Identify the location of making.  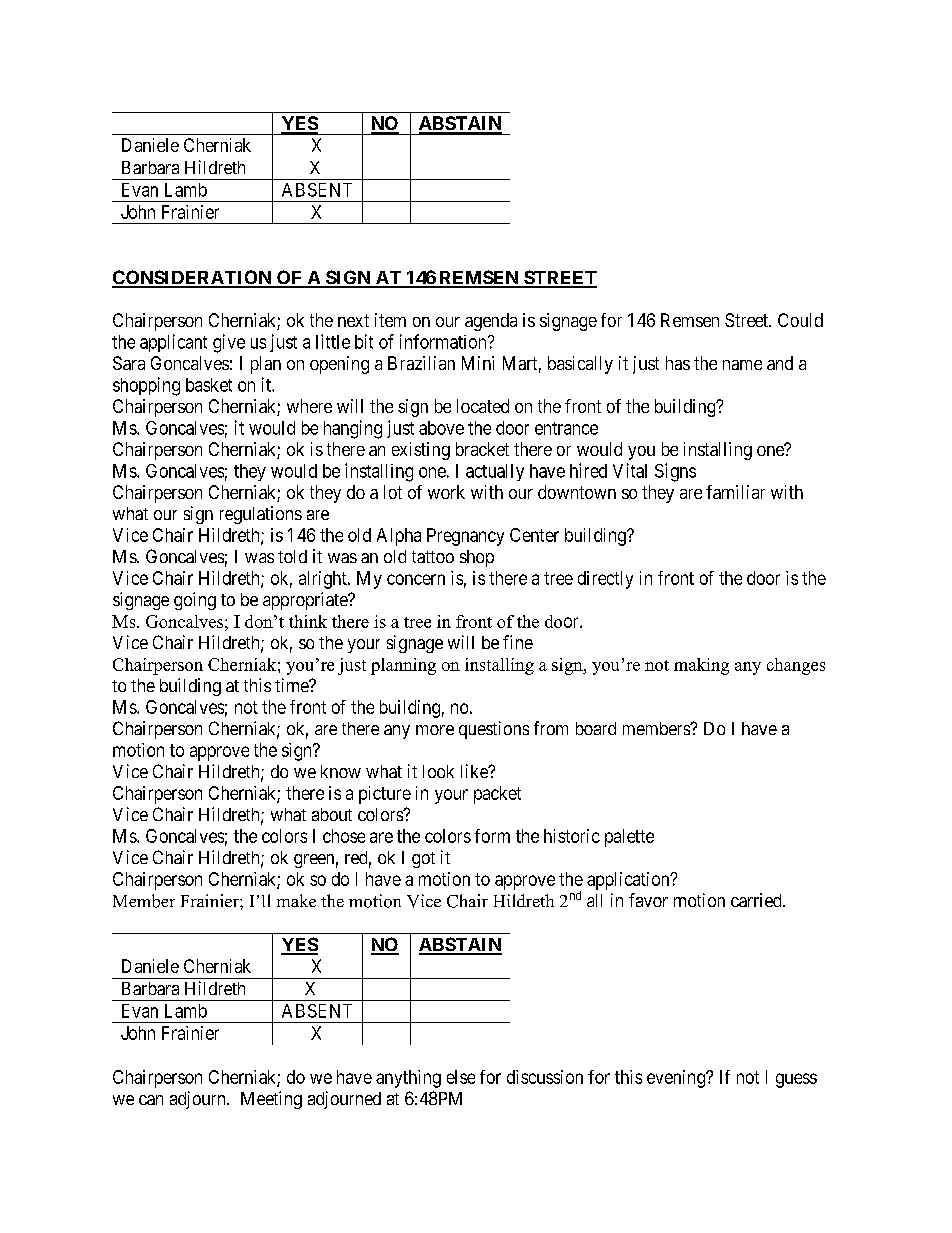
(701, 666).
